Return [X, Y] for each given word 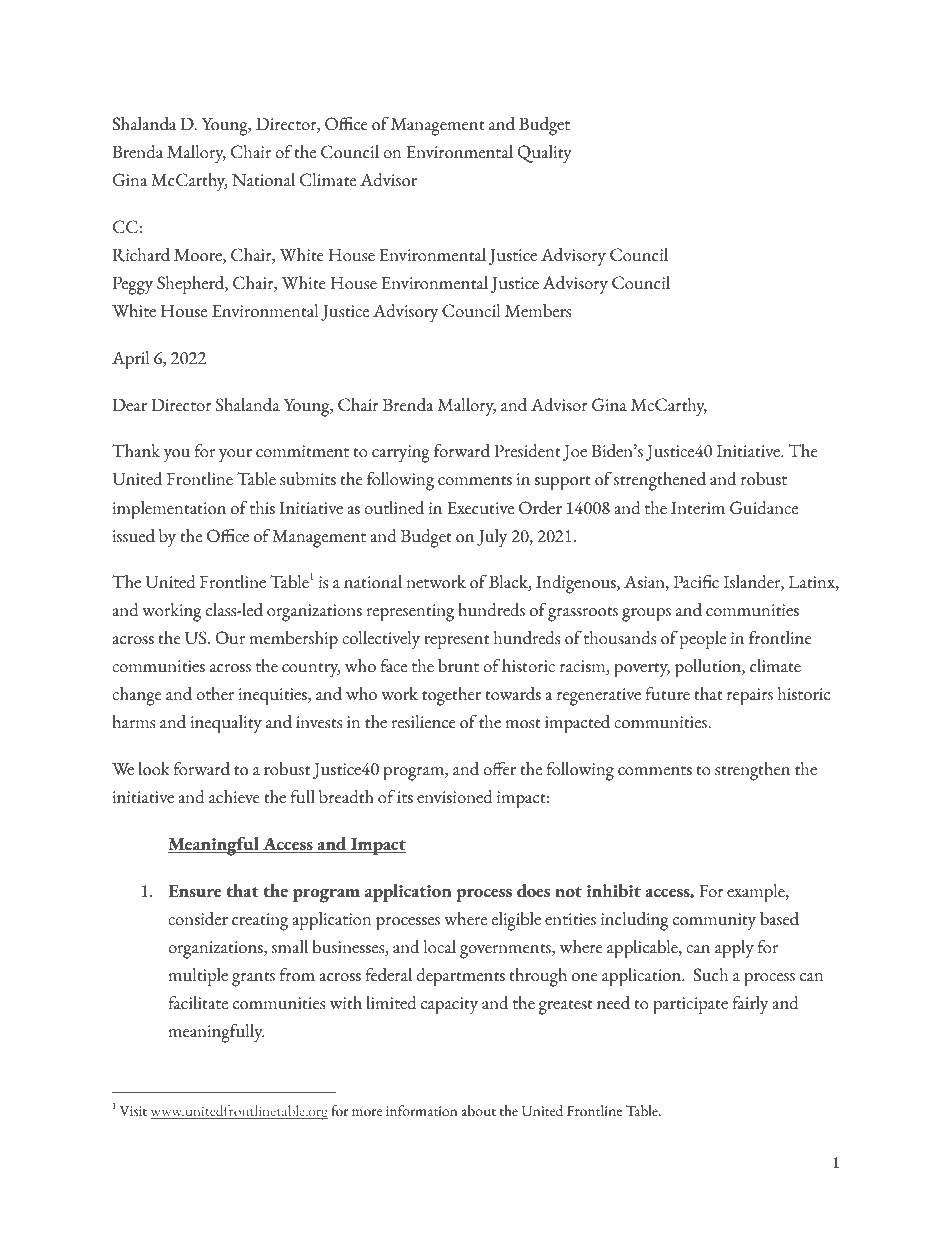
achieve [234, 797]
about [478, 1111]
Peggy [133, 285]
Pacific [696, 582]
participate [690, 1006]
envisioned [455, 797]
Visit [133, 1111]
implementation [169, 510]
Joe [575, 452]
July [492, 538]
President [527, 451]
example [757, 893]
